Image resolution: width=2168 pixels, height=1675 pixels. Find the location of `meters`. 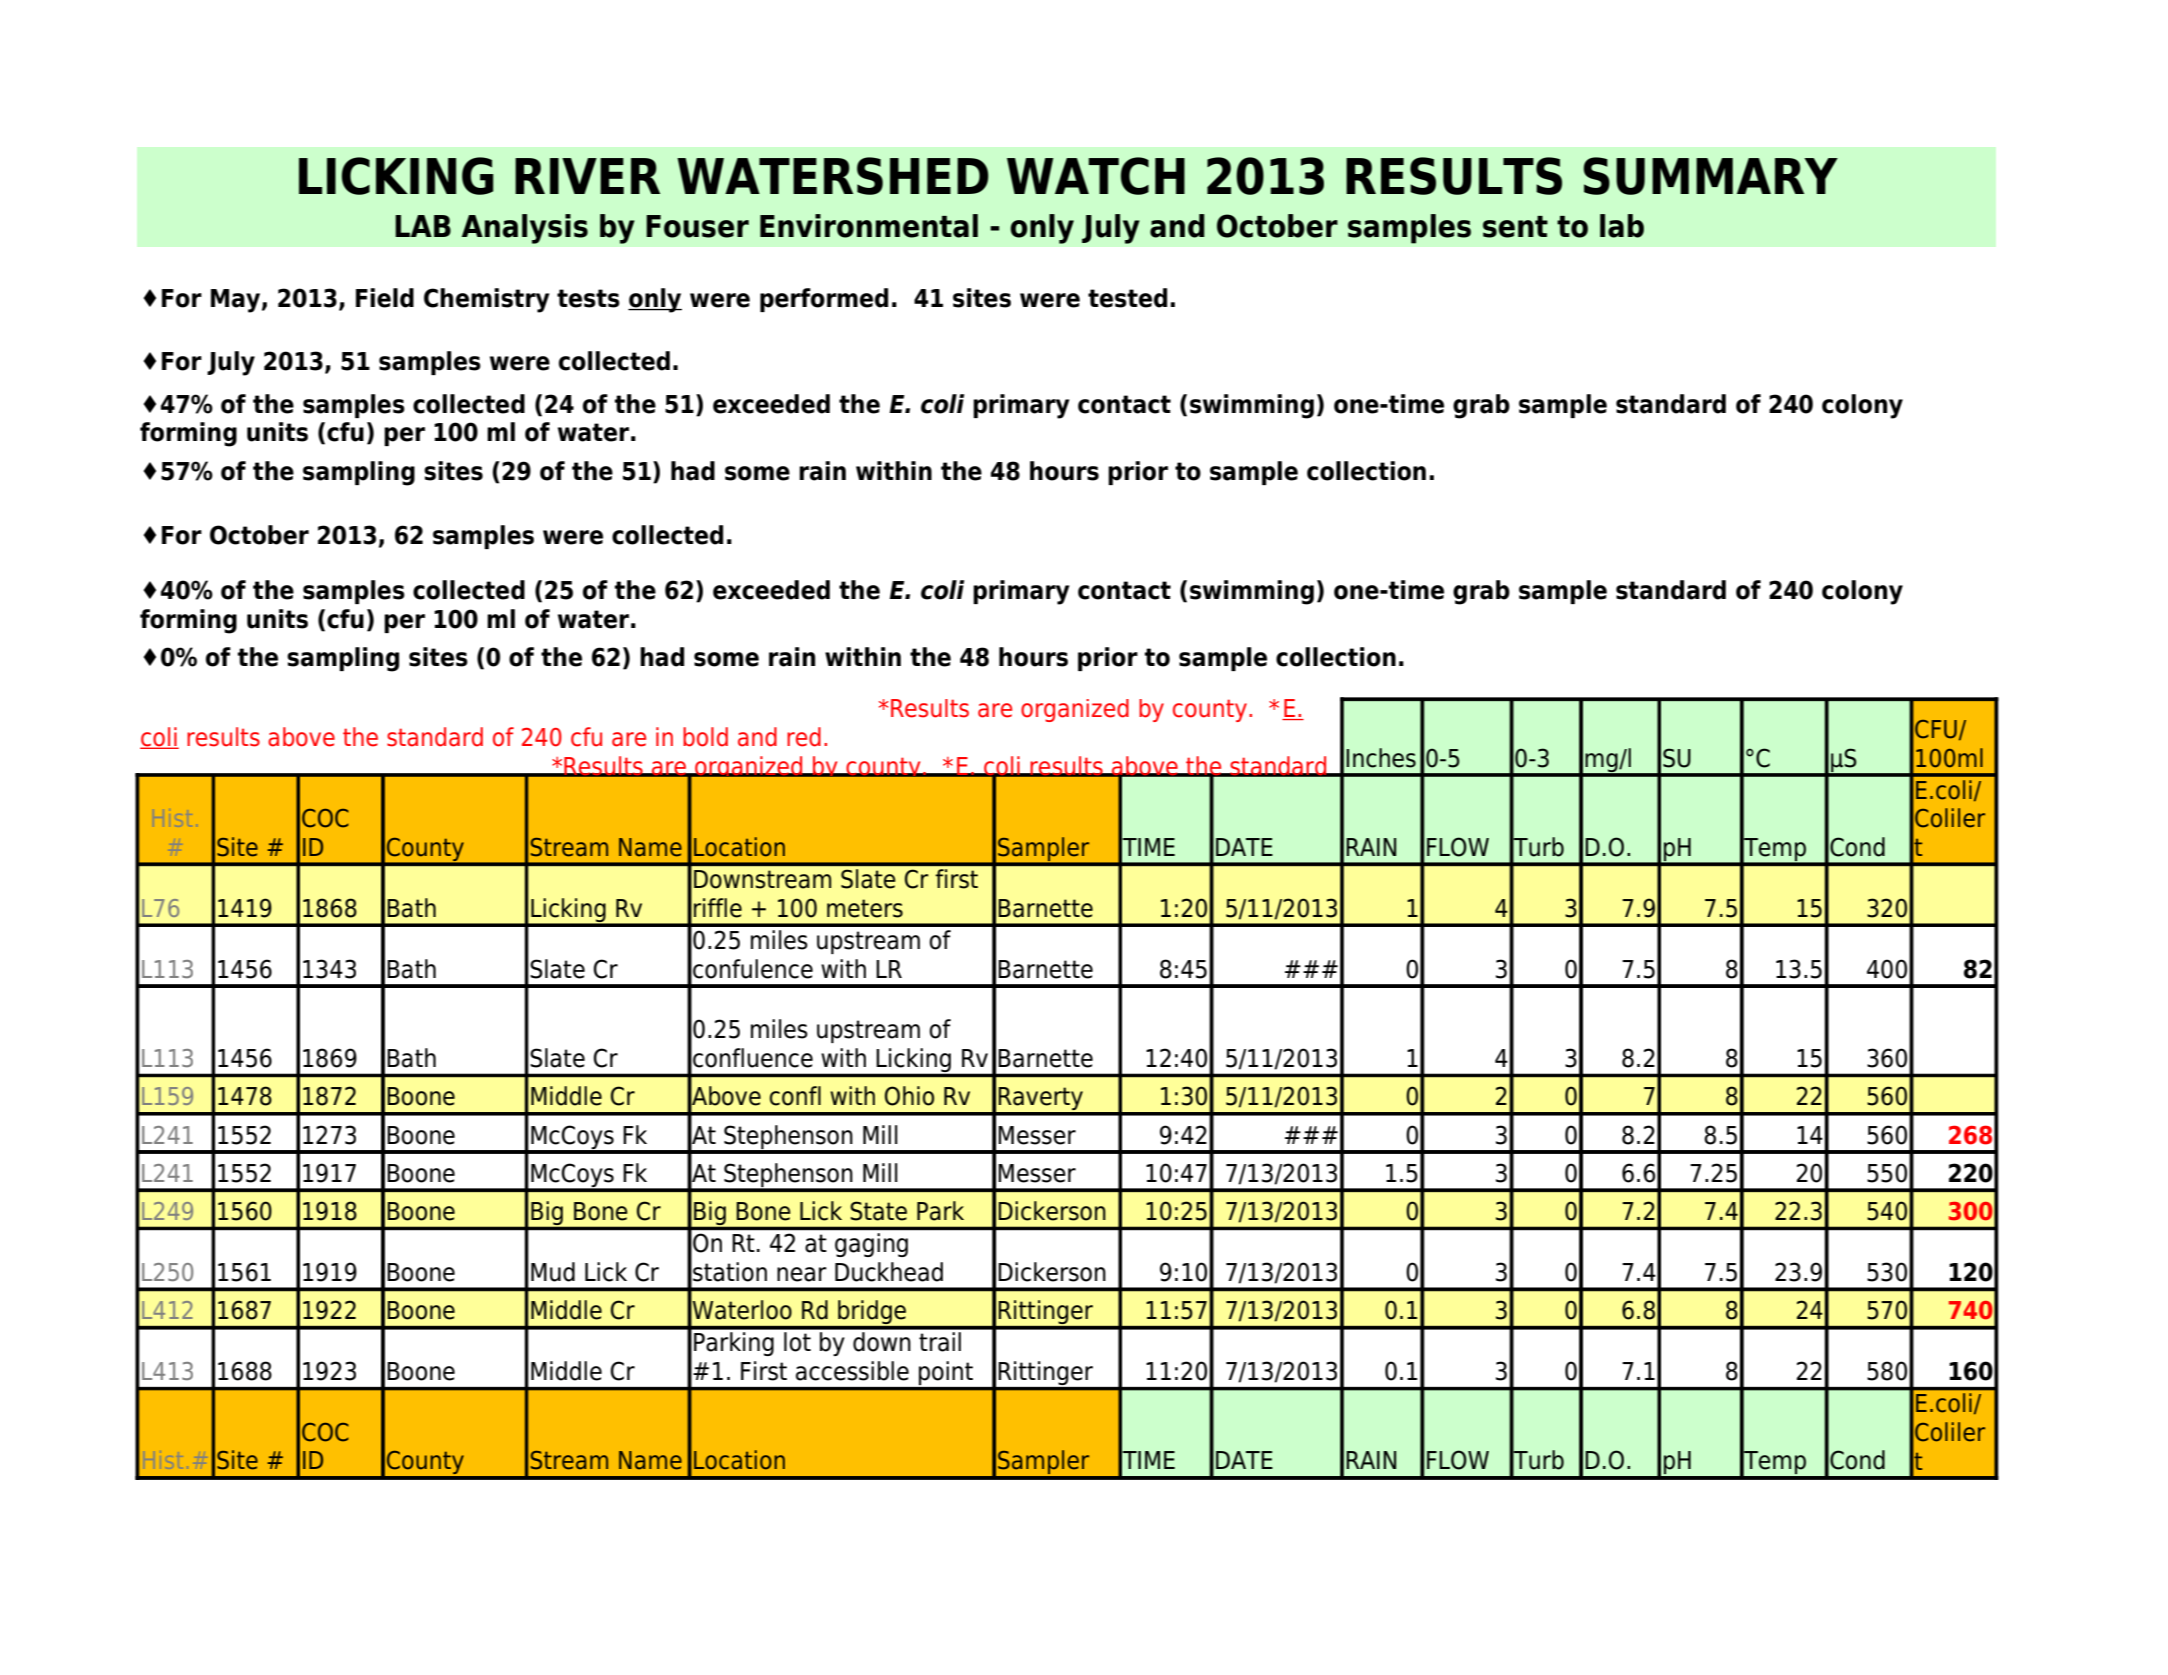

meters is located at coordinates (865, 908).
